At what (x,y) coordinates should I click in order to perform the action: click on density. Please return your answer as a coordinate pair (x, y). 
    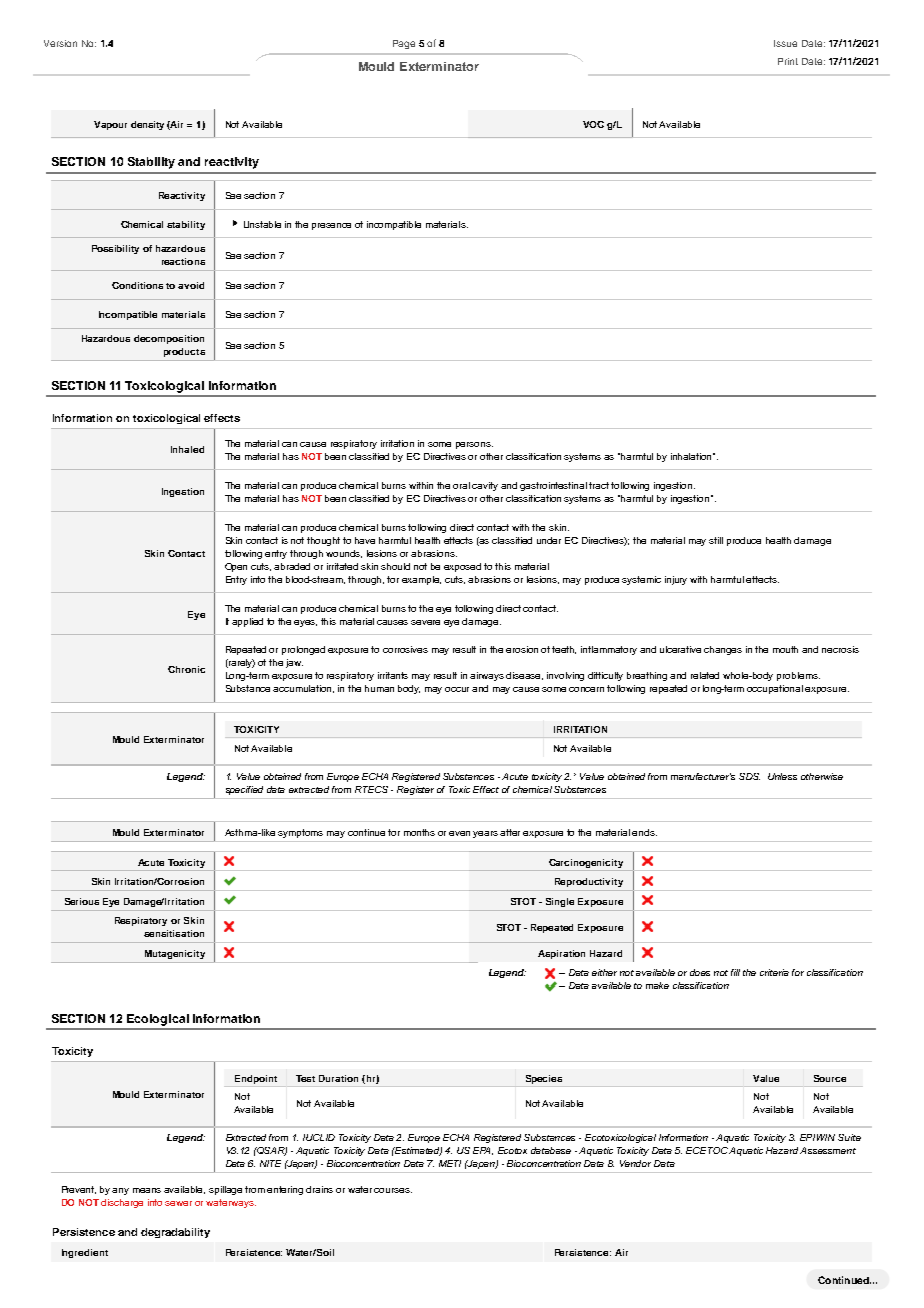
    Looking at the image, I should click on (147, 125).
